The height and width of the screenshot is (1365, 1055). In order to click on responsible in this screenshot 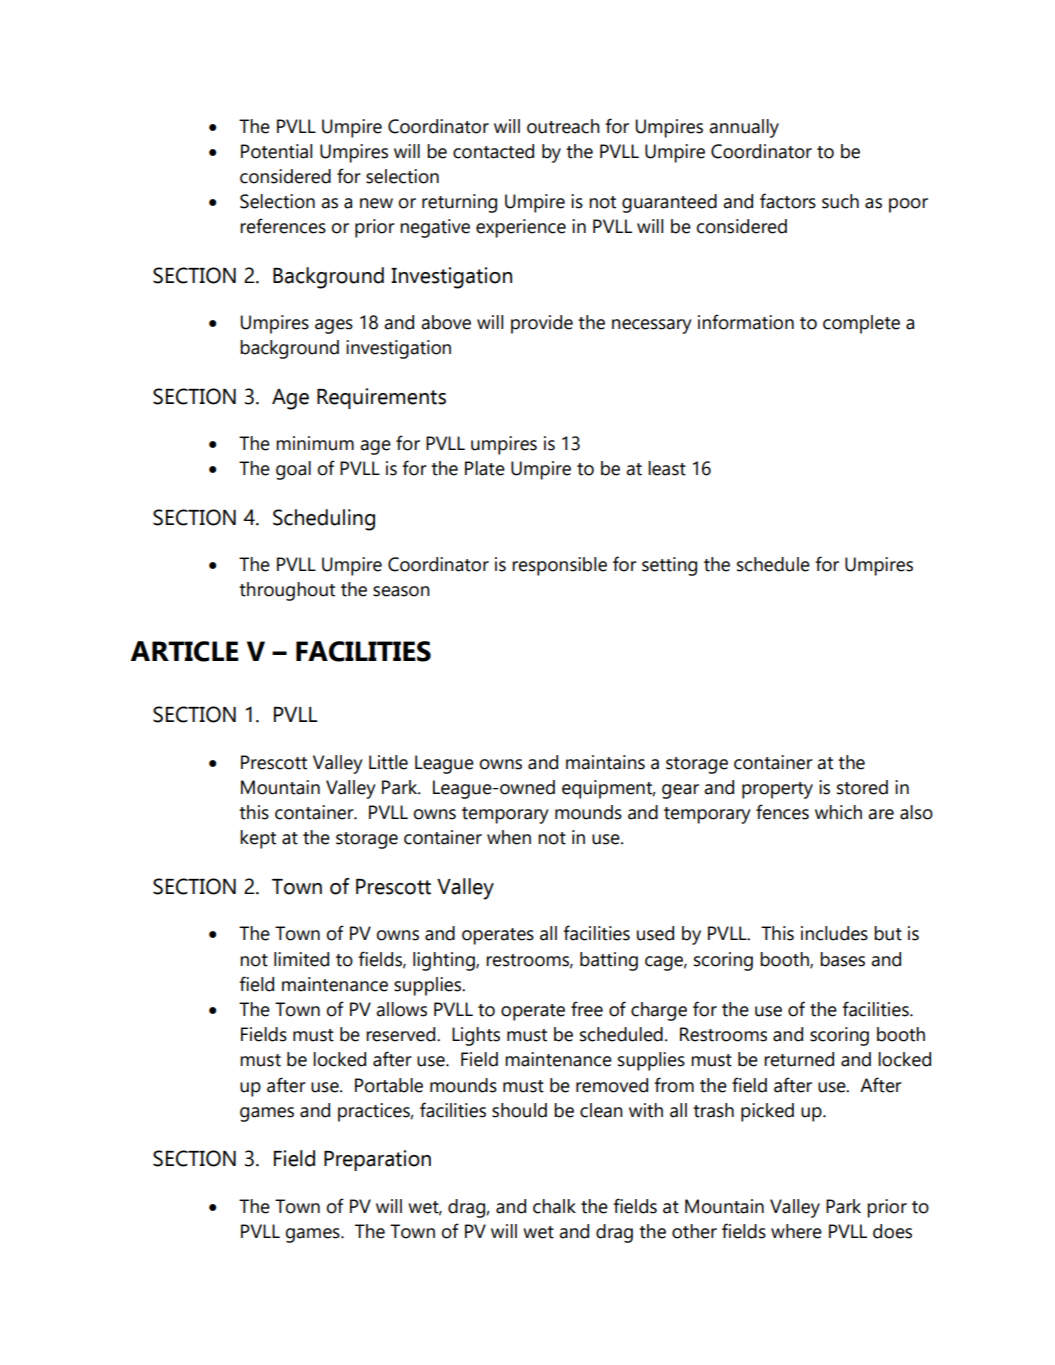, I will do `click(559, 566)`.
